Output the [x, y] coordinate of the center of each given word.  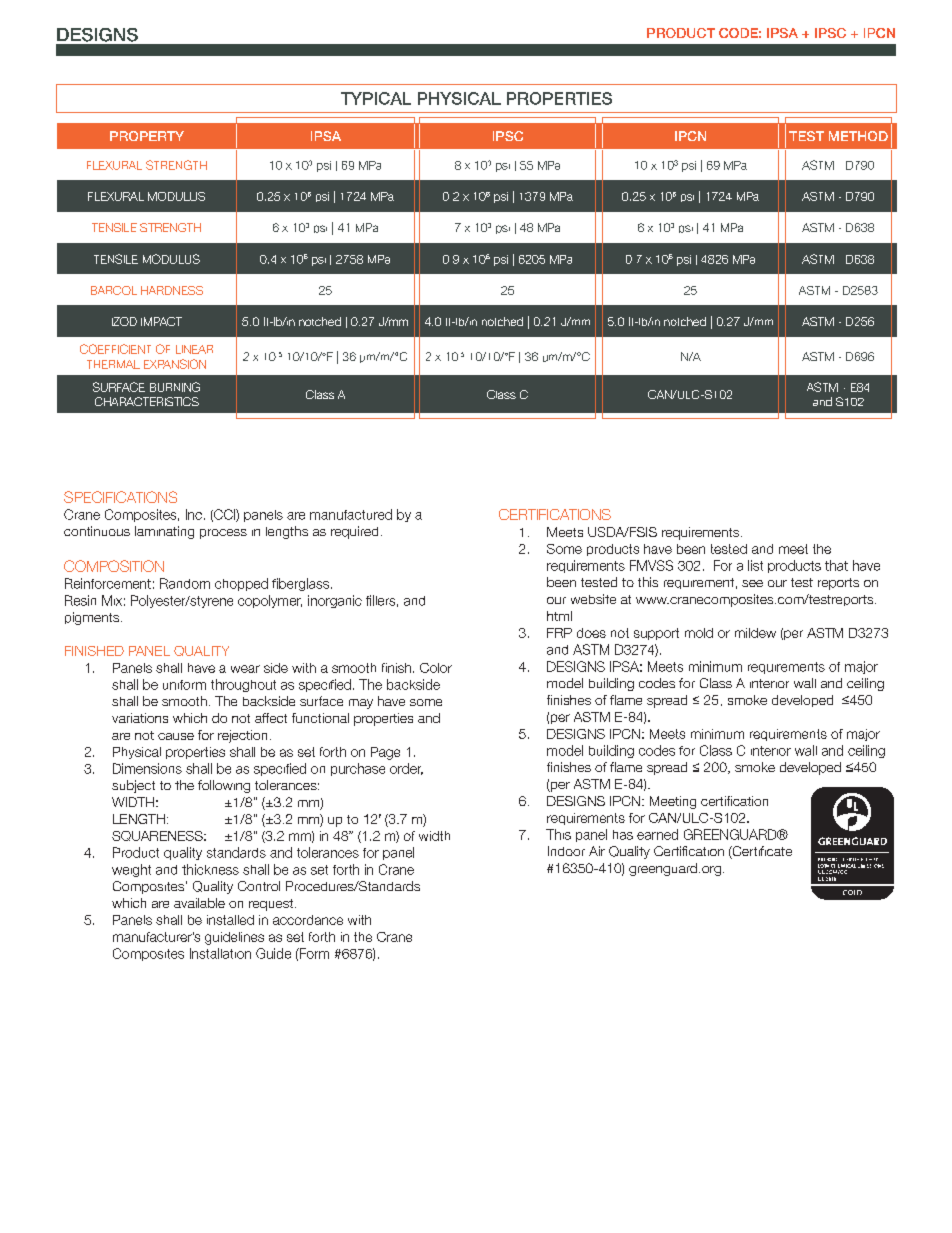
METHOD [858, 136]
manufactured [351, 514]
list [755, 565]
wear [245, 669]
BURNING [175, 387]
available [199, 903]
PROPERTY [147, 136]
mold [699, 633]
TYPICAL [376, 98]
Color [436, 668]
